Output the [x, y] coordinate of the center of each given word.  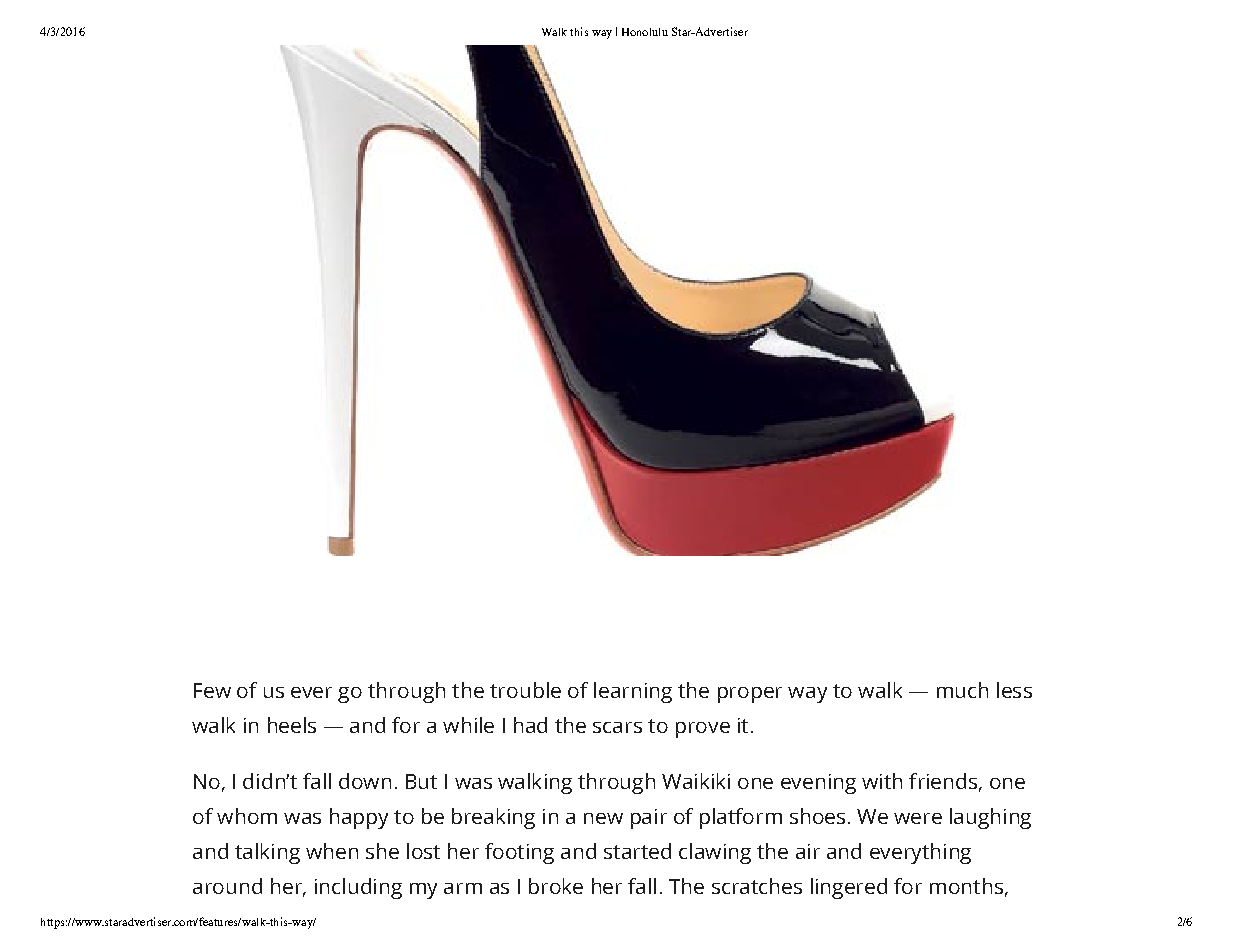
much [962, 690]
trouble [525, 690]
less [1014, 690]
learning [633, 692]
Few [212, 690]
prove [703, 730]
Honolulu [645, 32]
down [365, 781]
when [332, 851]
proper [750, 695]
